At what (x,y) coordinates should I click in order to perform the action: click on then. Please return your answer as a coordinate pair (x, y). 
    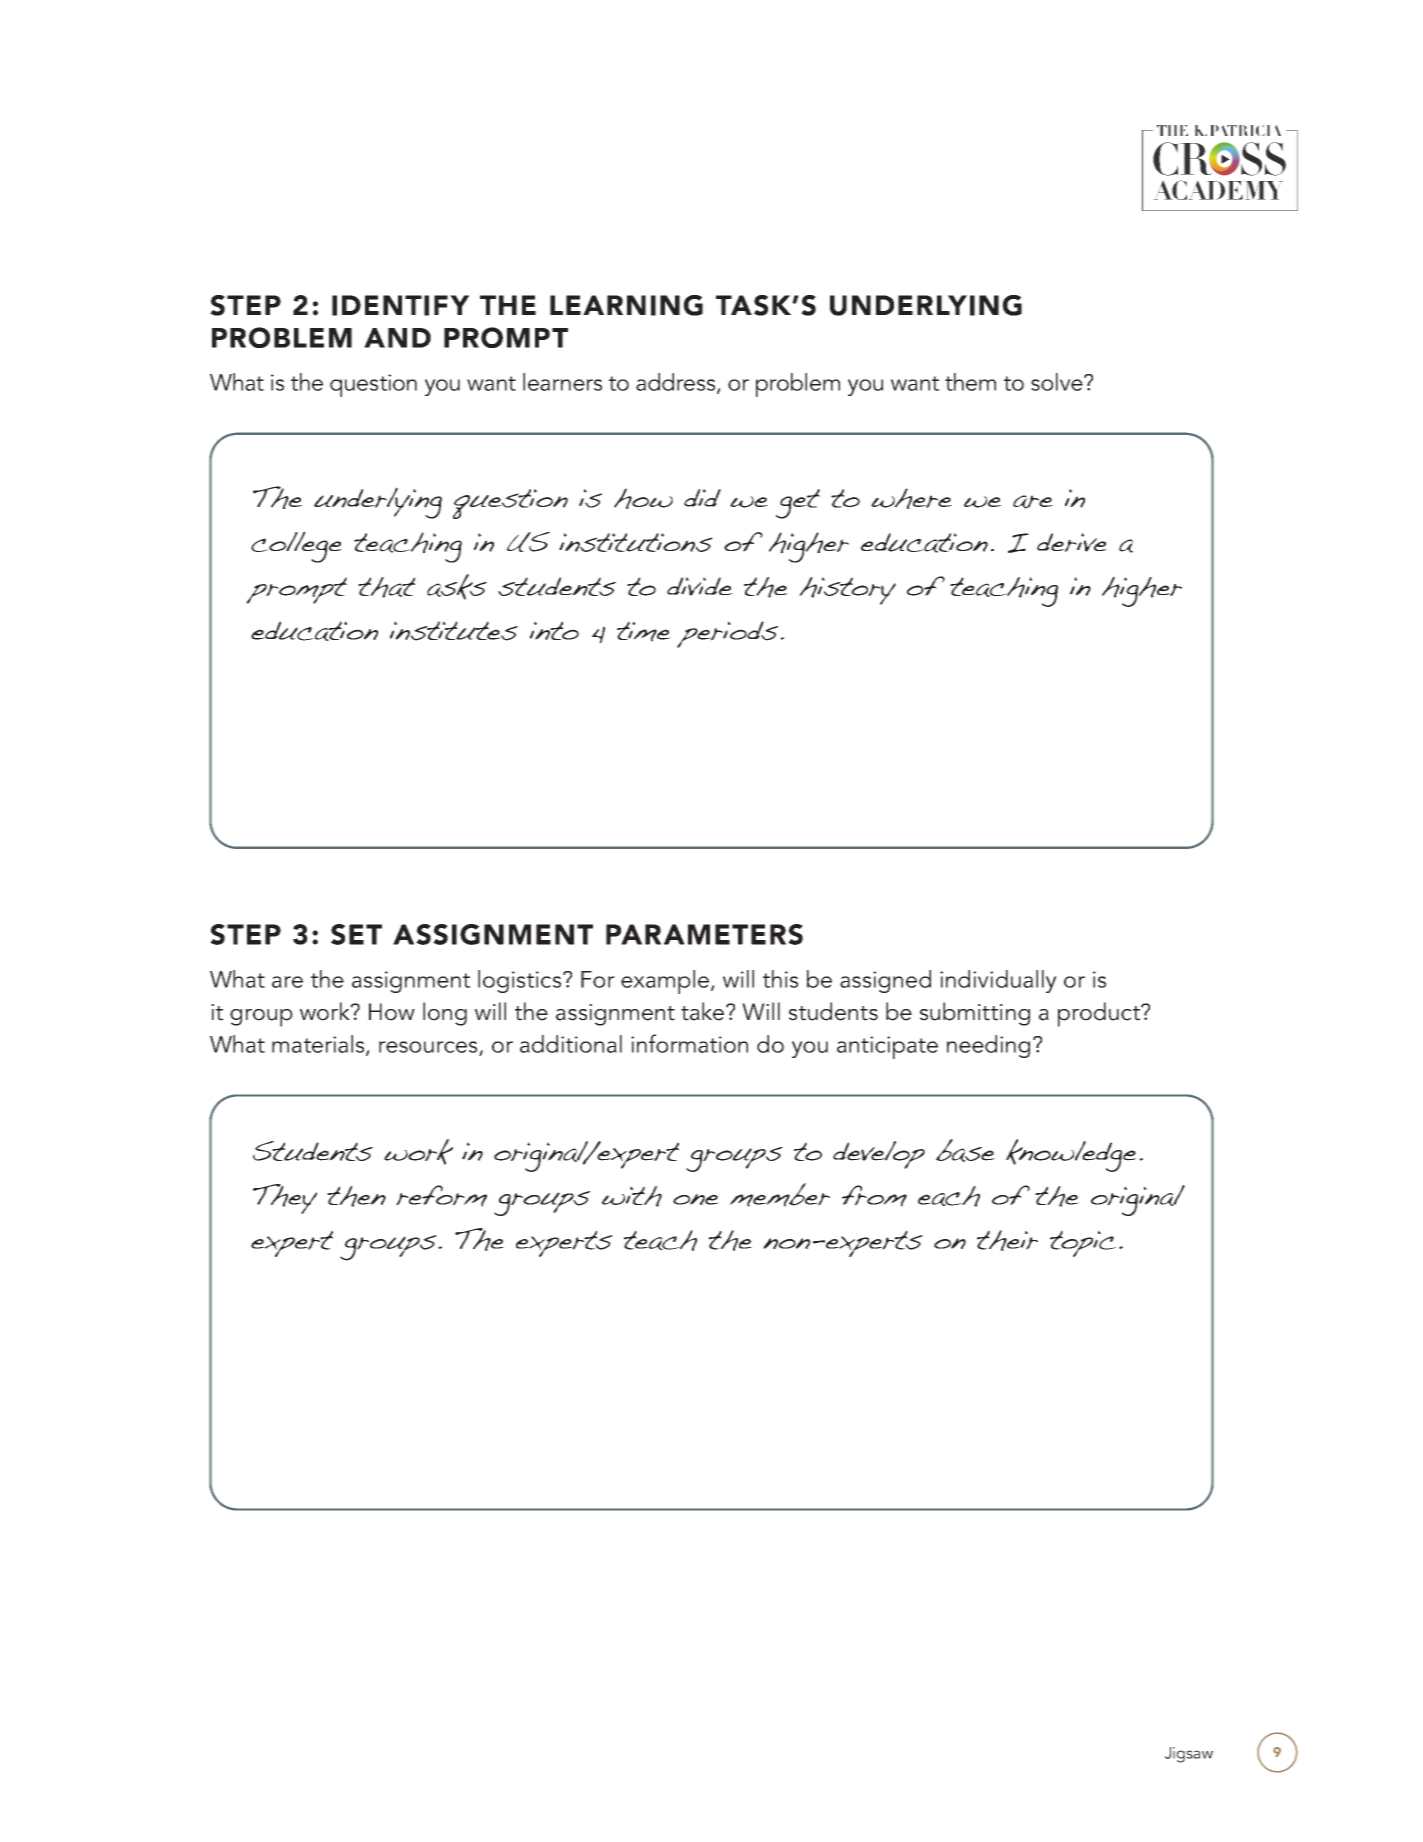
    Looking at the image, I should click on (356, 1196).
